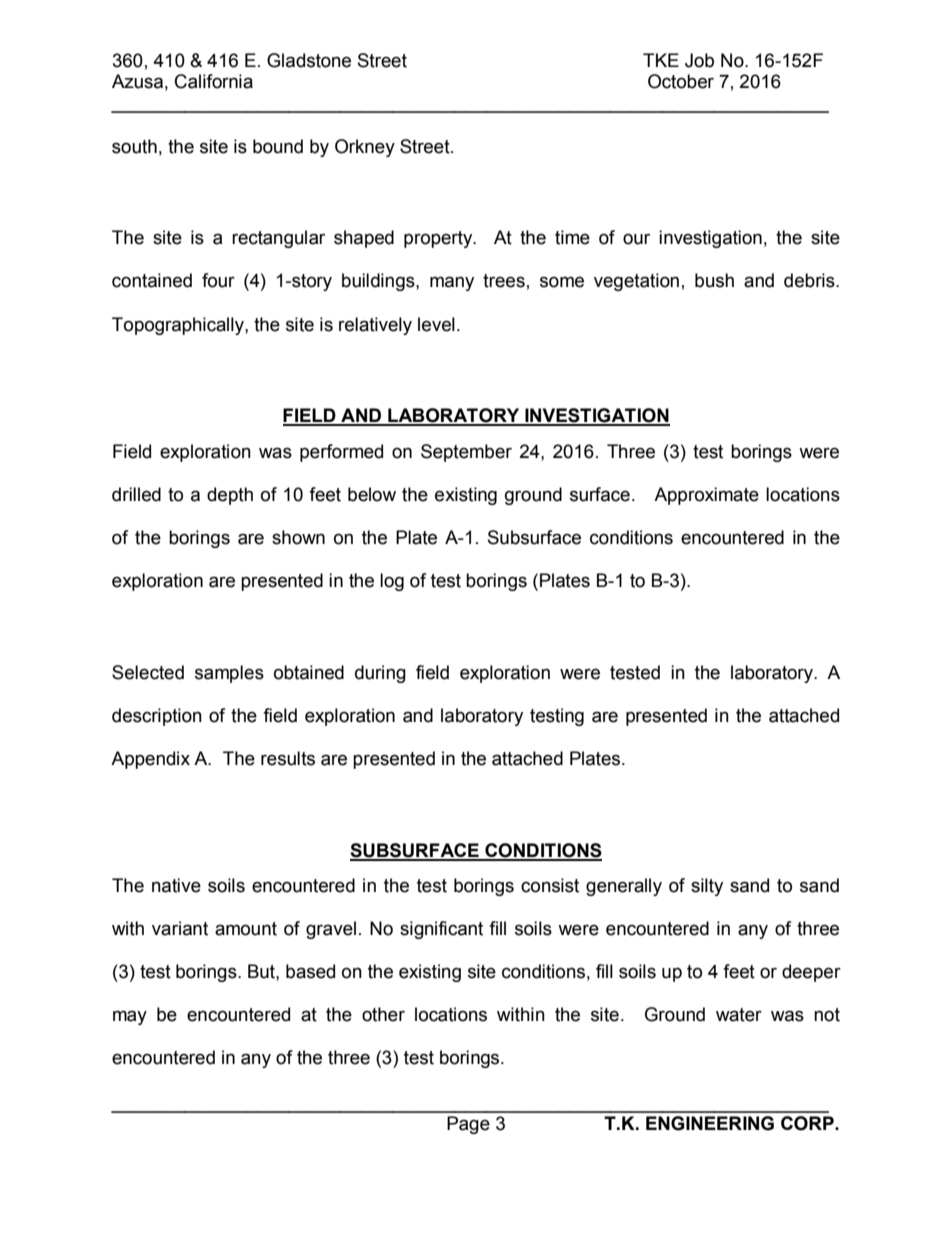  What do you see at coordinates (706, 496) in the screenshot?
I see `Approximate` at bounding box center [706, 496].
